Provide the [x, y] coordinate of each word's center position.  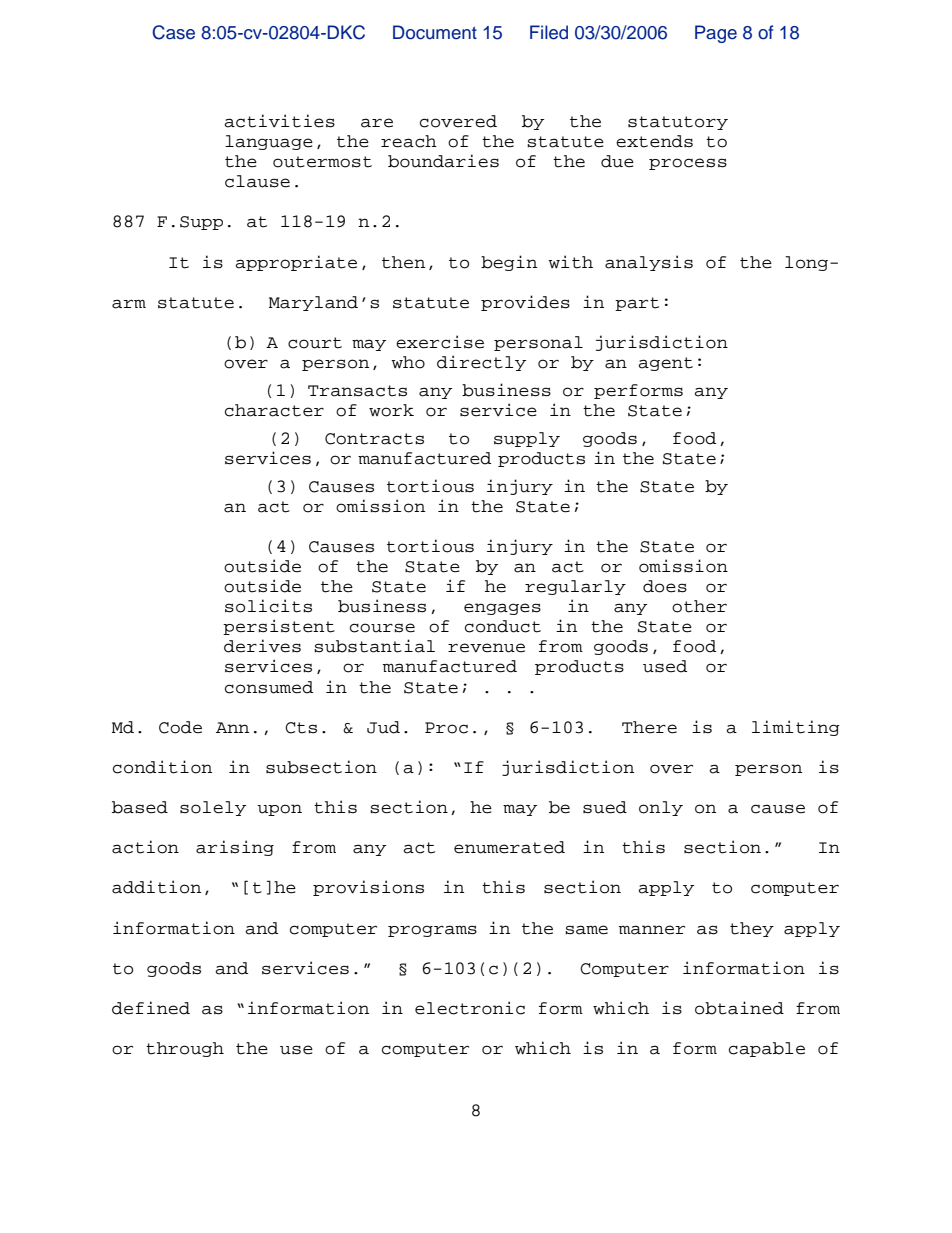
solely [213, 808]
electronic [470, 1008]
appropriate [296, 263]
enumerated [509, 847]
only [661, 808]
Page [716, 34]
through [185, 1049]
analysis [649, 263]
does [665, 586]
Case [173, 32]
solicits [268, 606]
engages [502, 609]
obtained [739, 1008]
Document [435, 32]
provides [525, 303]
